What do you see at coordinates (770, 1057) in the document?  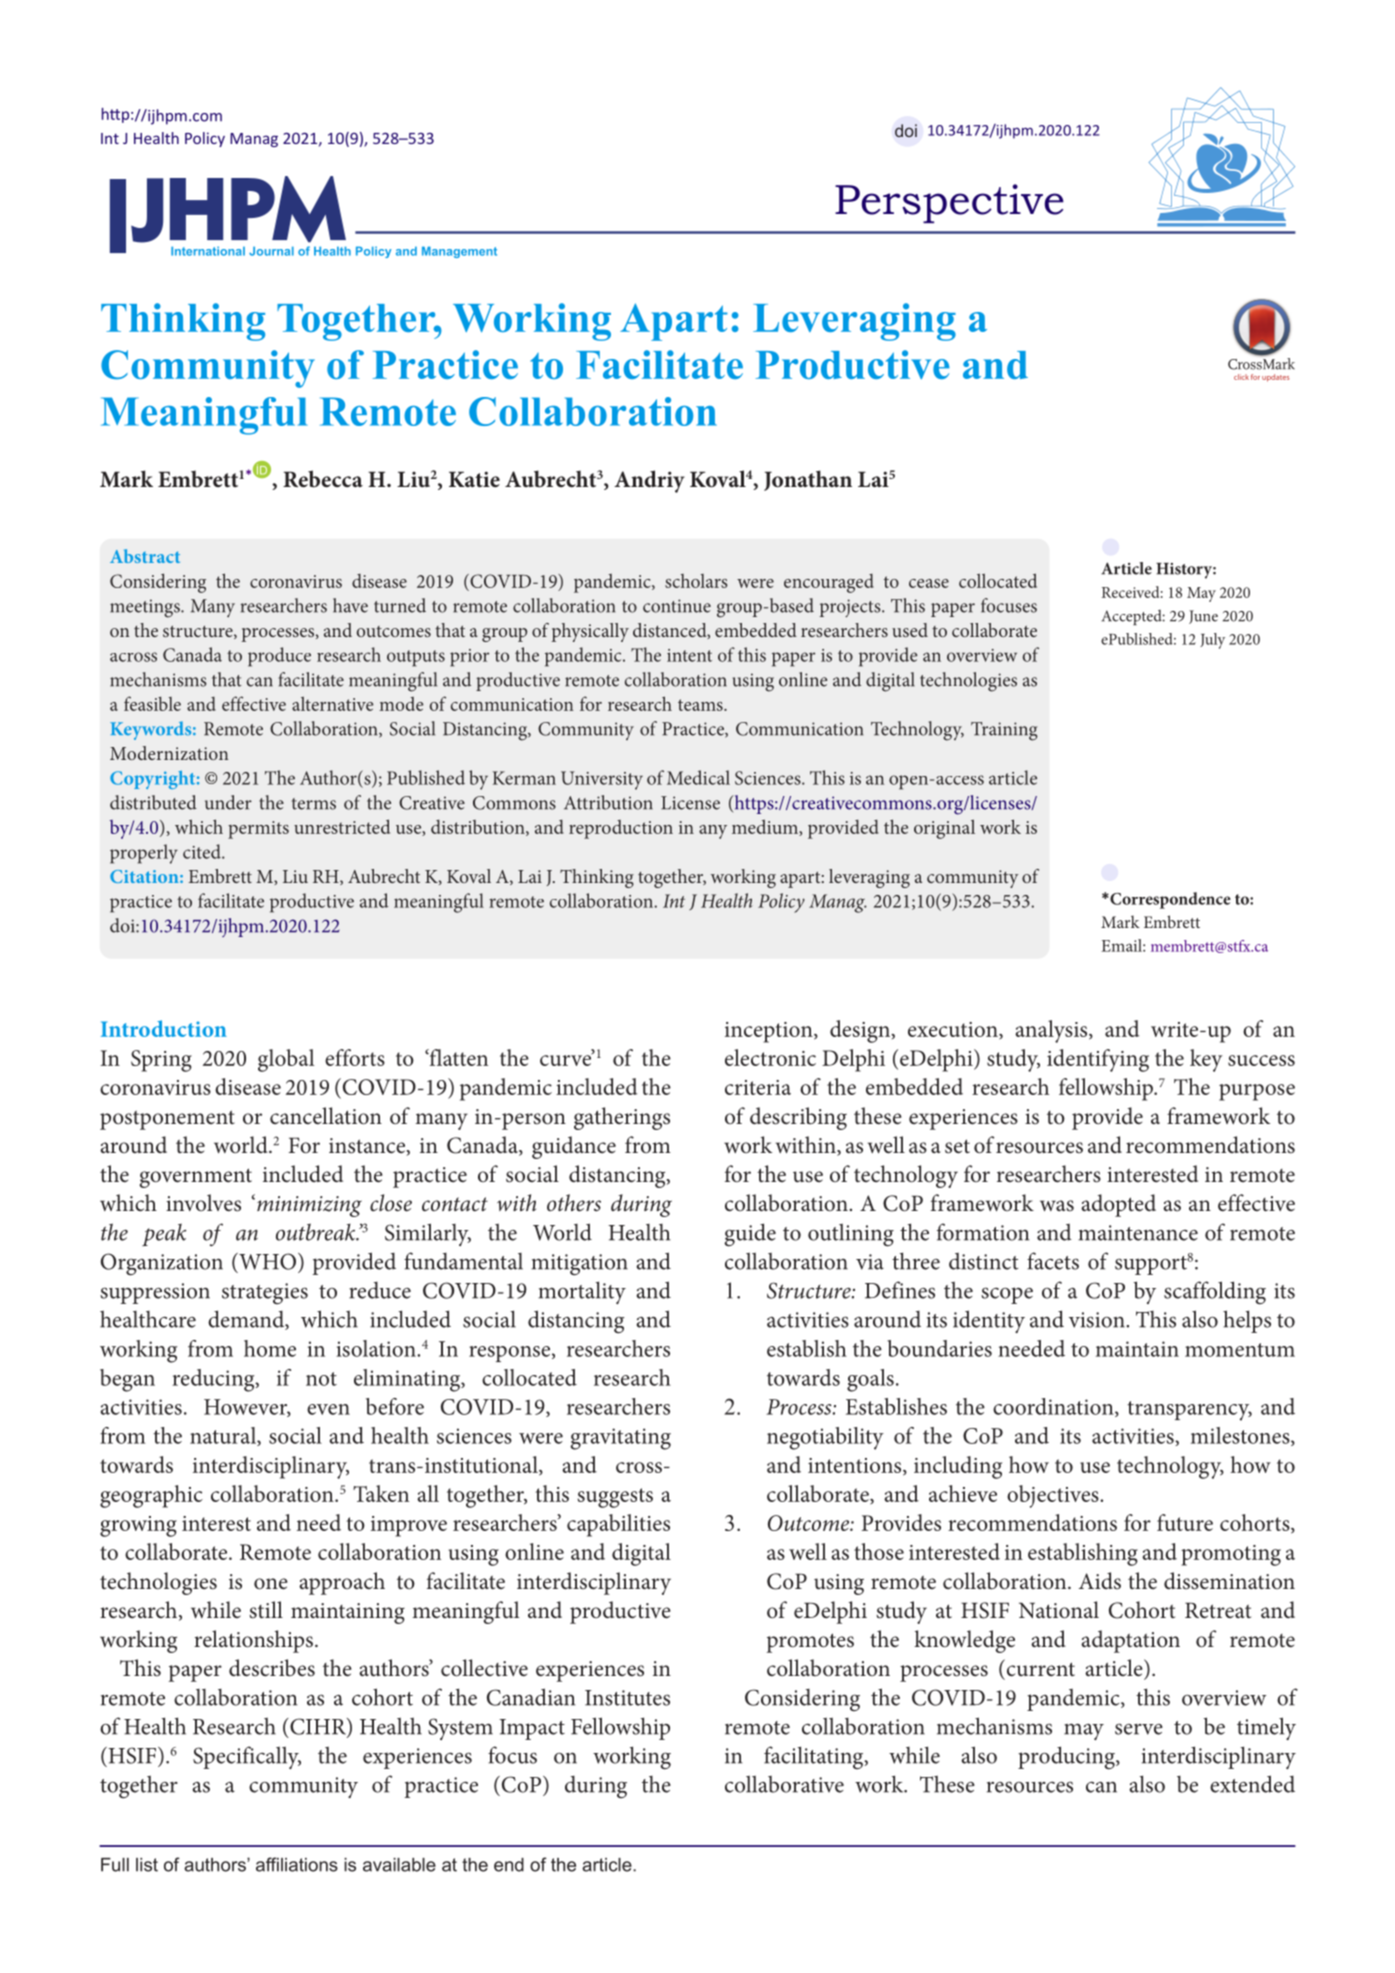 I see `electronic` at bounding box center [770, 1057].
